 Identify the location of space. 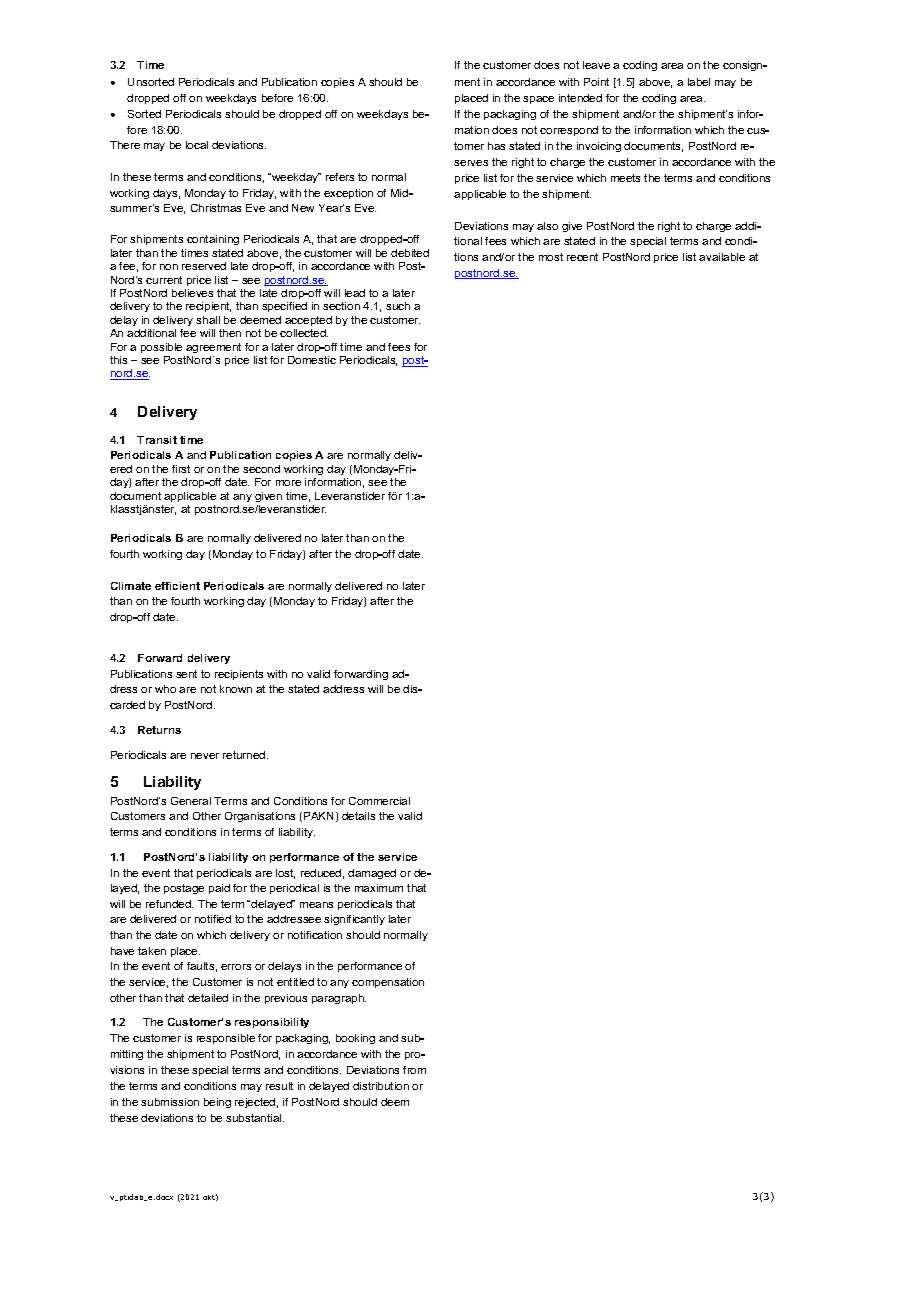
(538, 100).
